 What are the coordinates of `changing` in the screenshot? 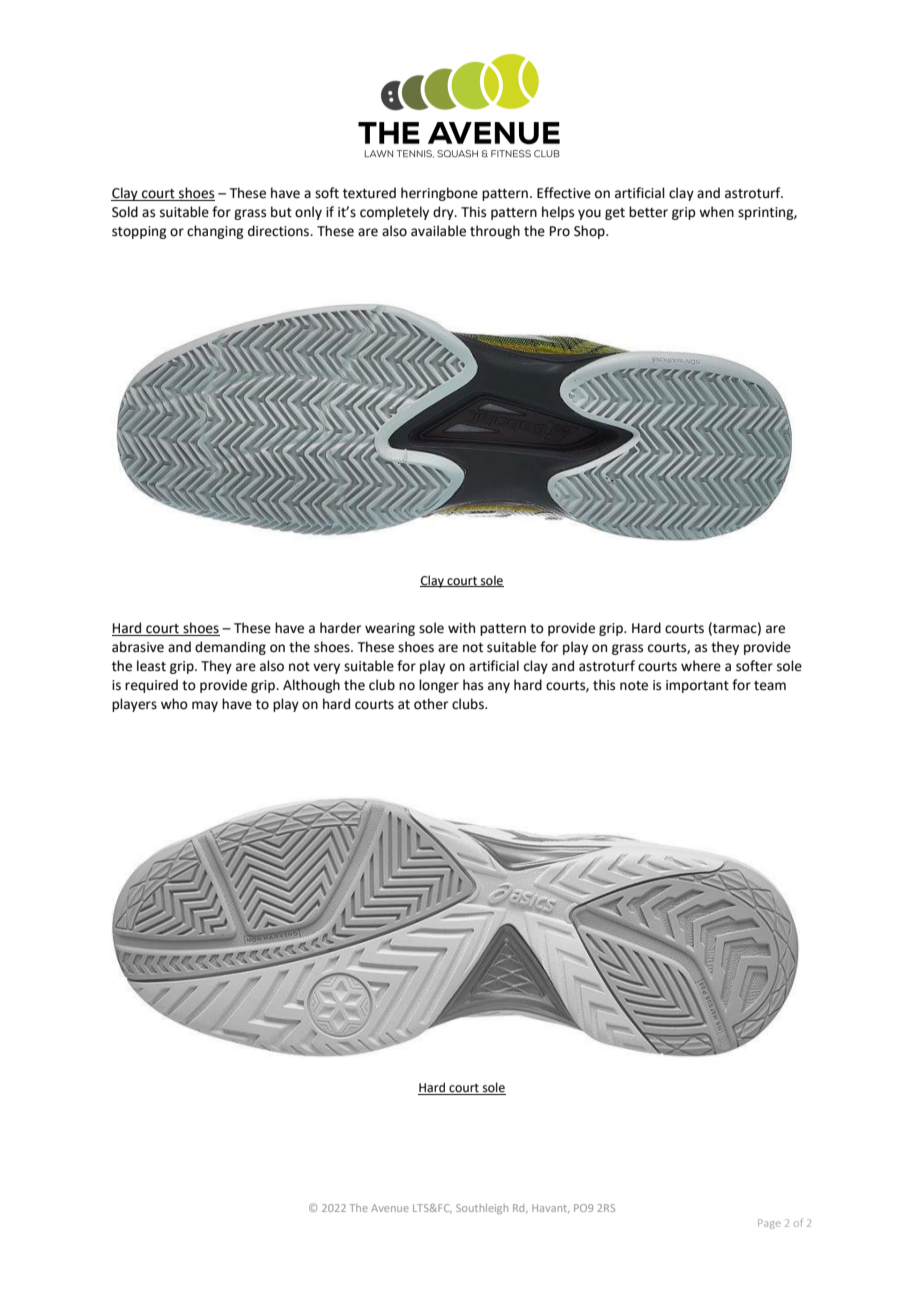 It's located at (215, 232).
